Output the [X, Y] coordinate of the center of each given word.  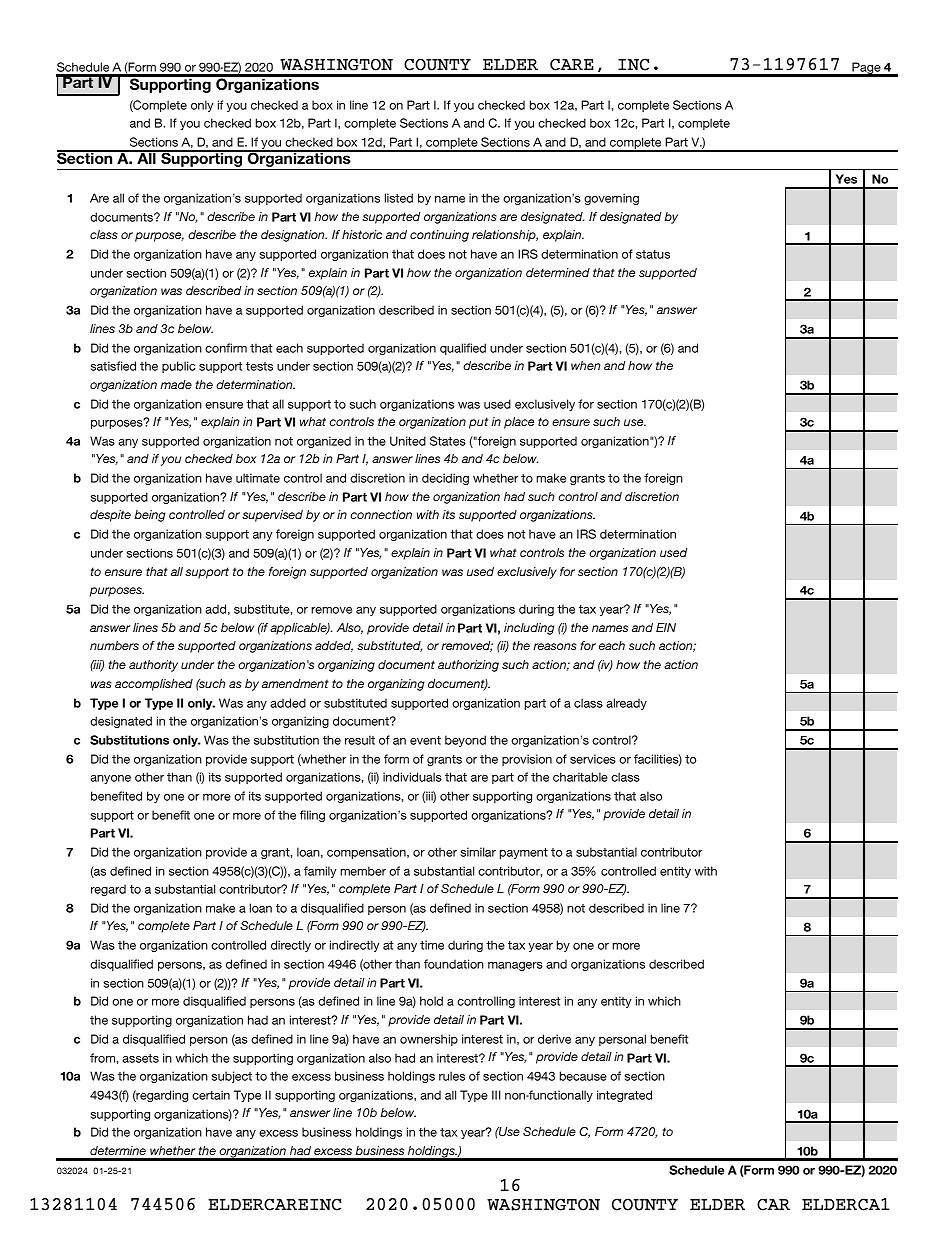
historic [362, 234]
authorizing [468, 666]
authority [153, 666]
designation [294, 236]
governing [611, 199]
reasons [555, 646]
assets [140, 1058]
